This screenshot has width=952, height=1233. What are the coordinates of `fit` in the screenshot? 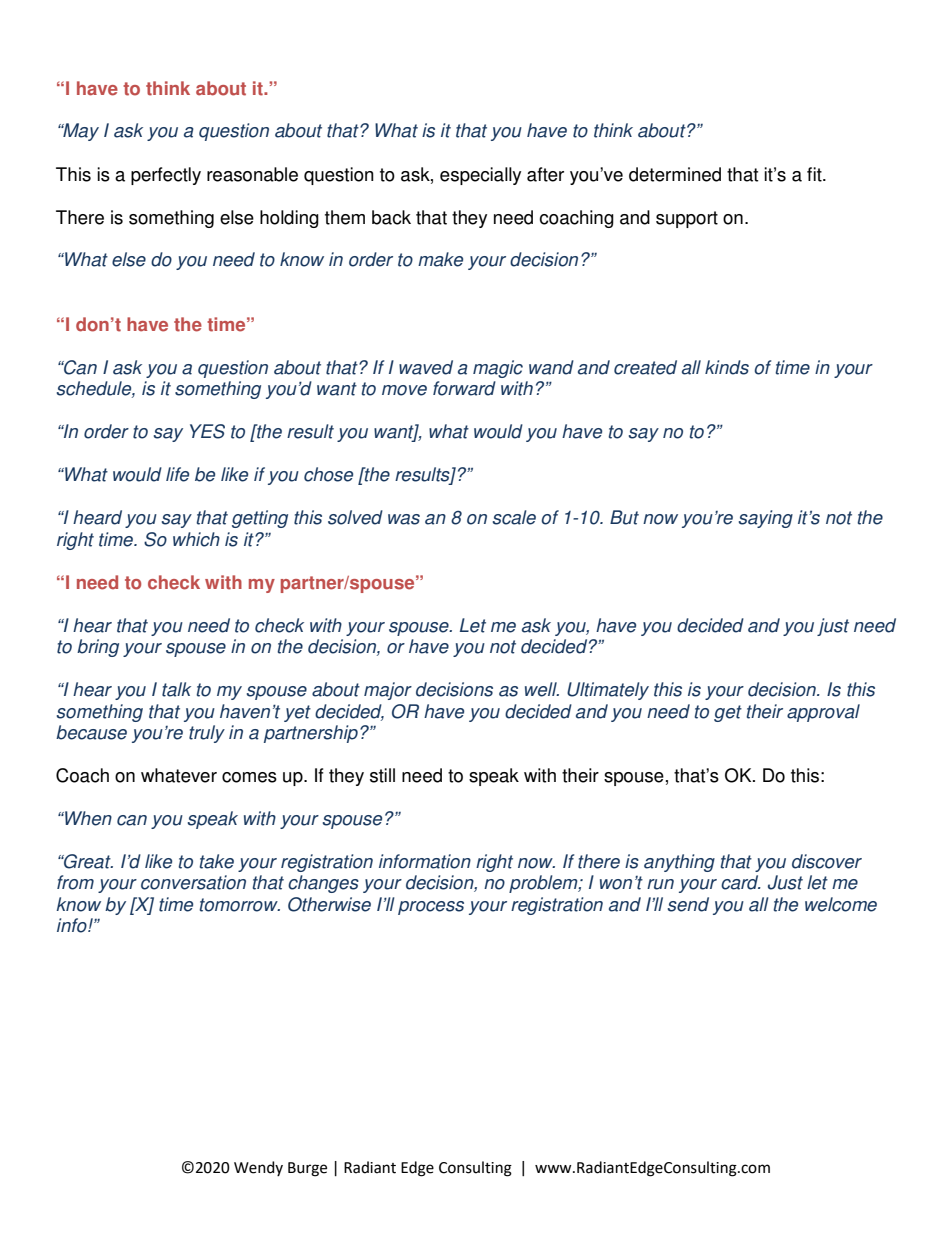 It's located at (815, 174).
